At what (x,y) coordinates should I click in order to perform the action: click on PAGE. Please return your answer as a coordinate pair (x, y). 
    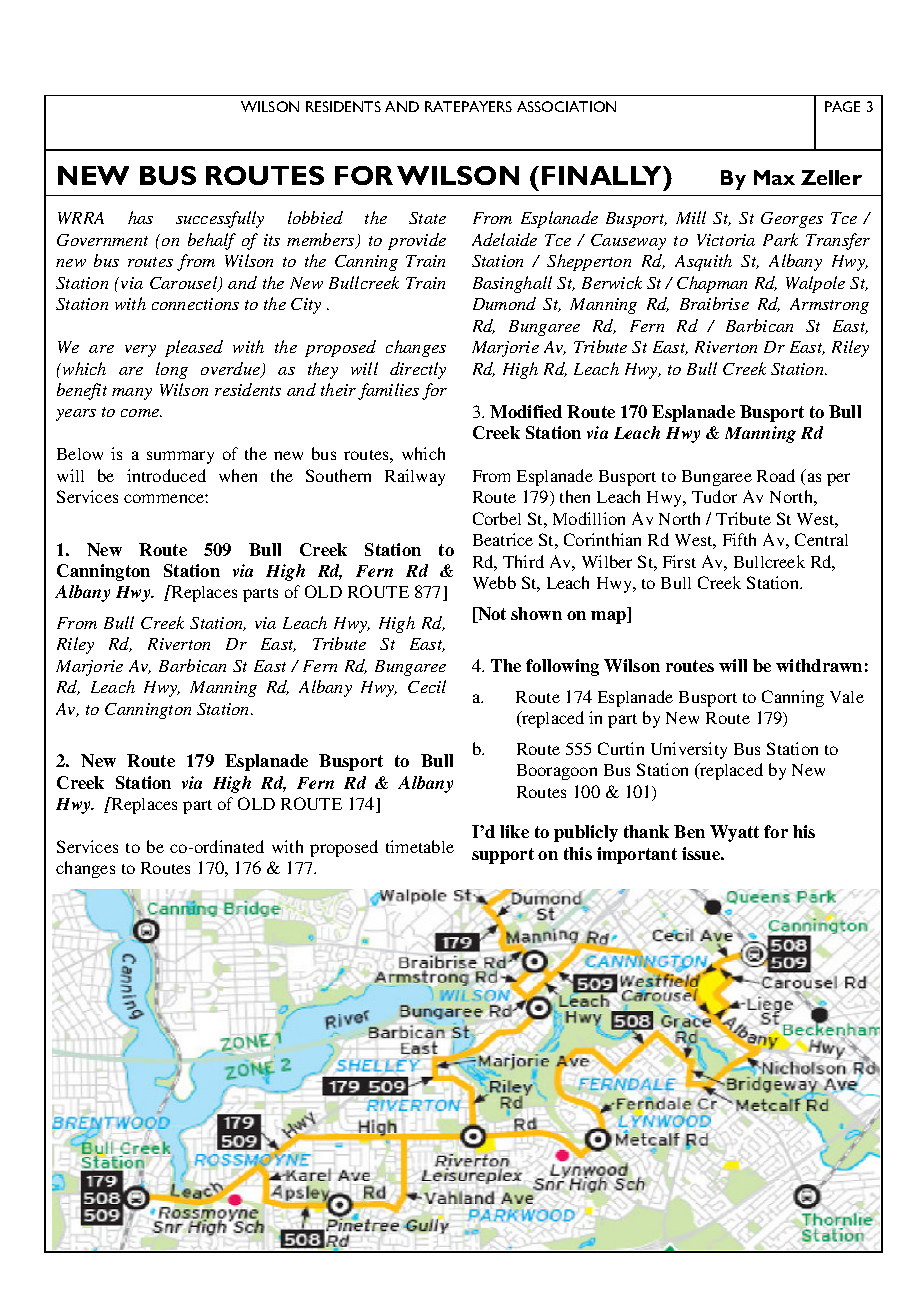
    Looking at the image, I should click on (842, 106).
